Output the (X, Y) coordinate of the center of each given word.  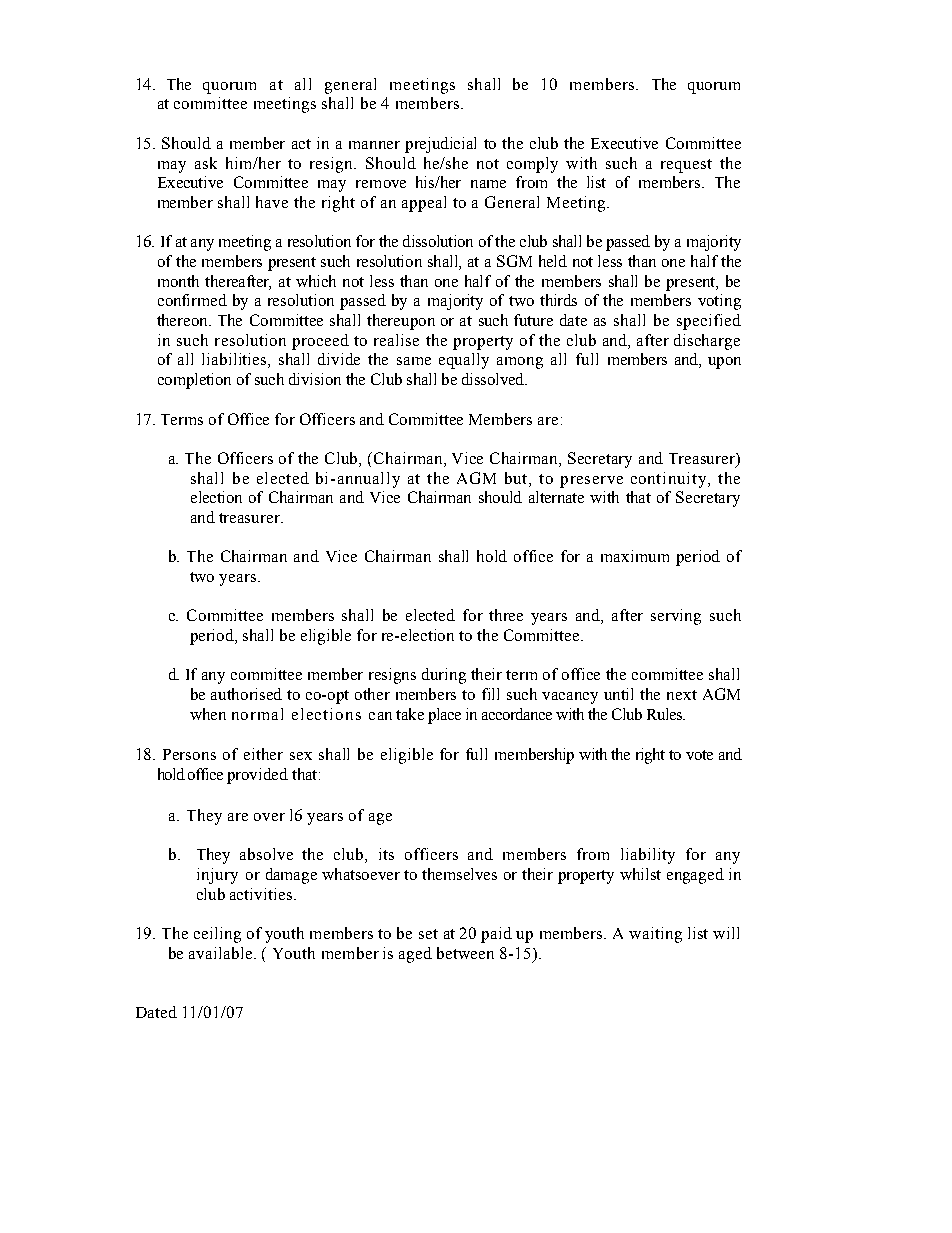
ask (206, 163)
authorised (246, 694)
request (686, 166)
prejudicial (440, 145)
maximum (635, 556)
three (506, 615)
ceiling (217, 935)
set (428, 934)
